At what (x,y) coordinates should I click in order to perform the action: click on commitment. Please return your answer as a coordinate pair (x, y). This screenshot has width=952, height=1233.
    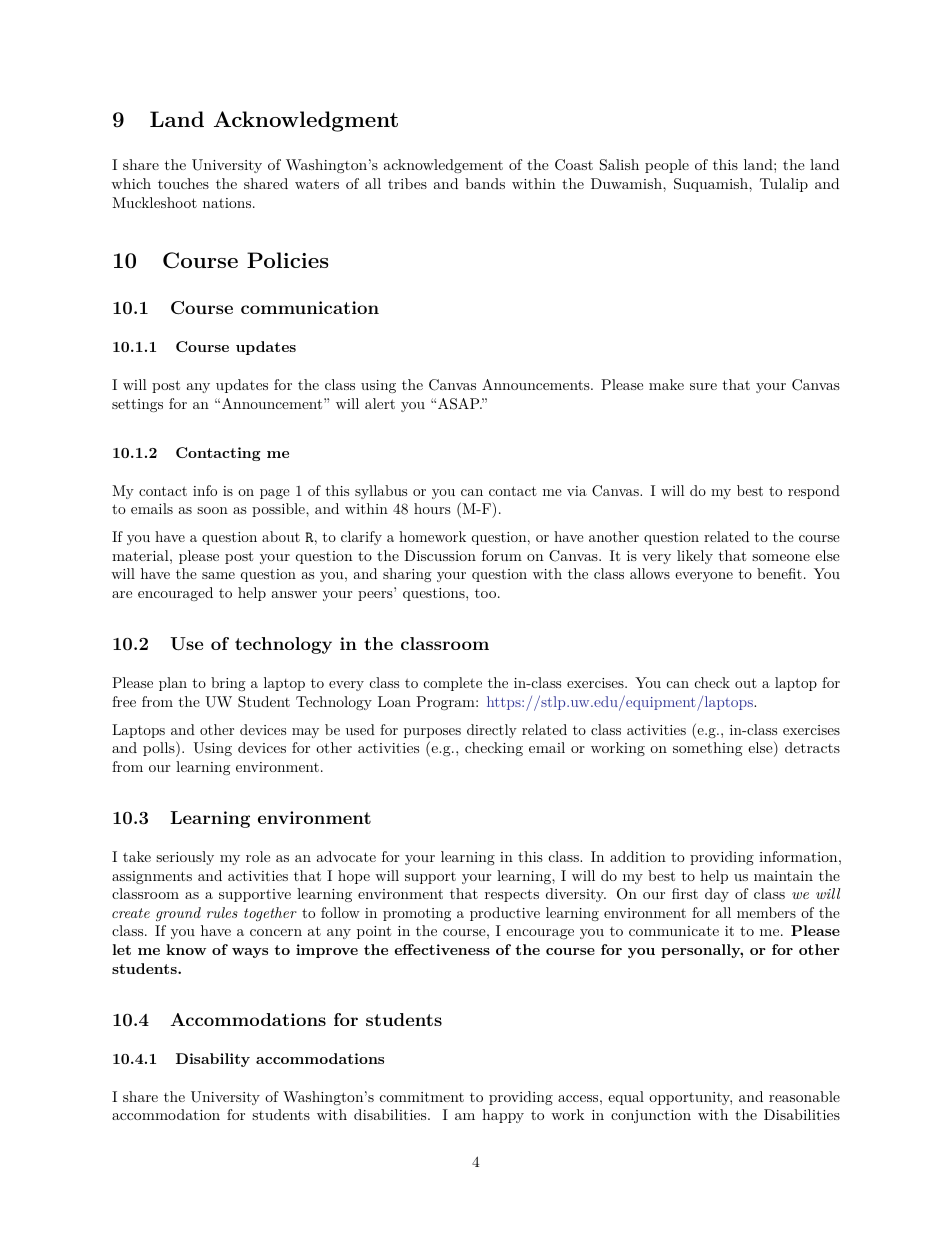
    Looking at the image, I should click on (422, 1097).
